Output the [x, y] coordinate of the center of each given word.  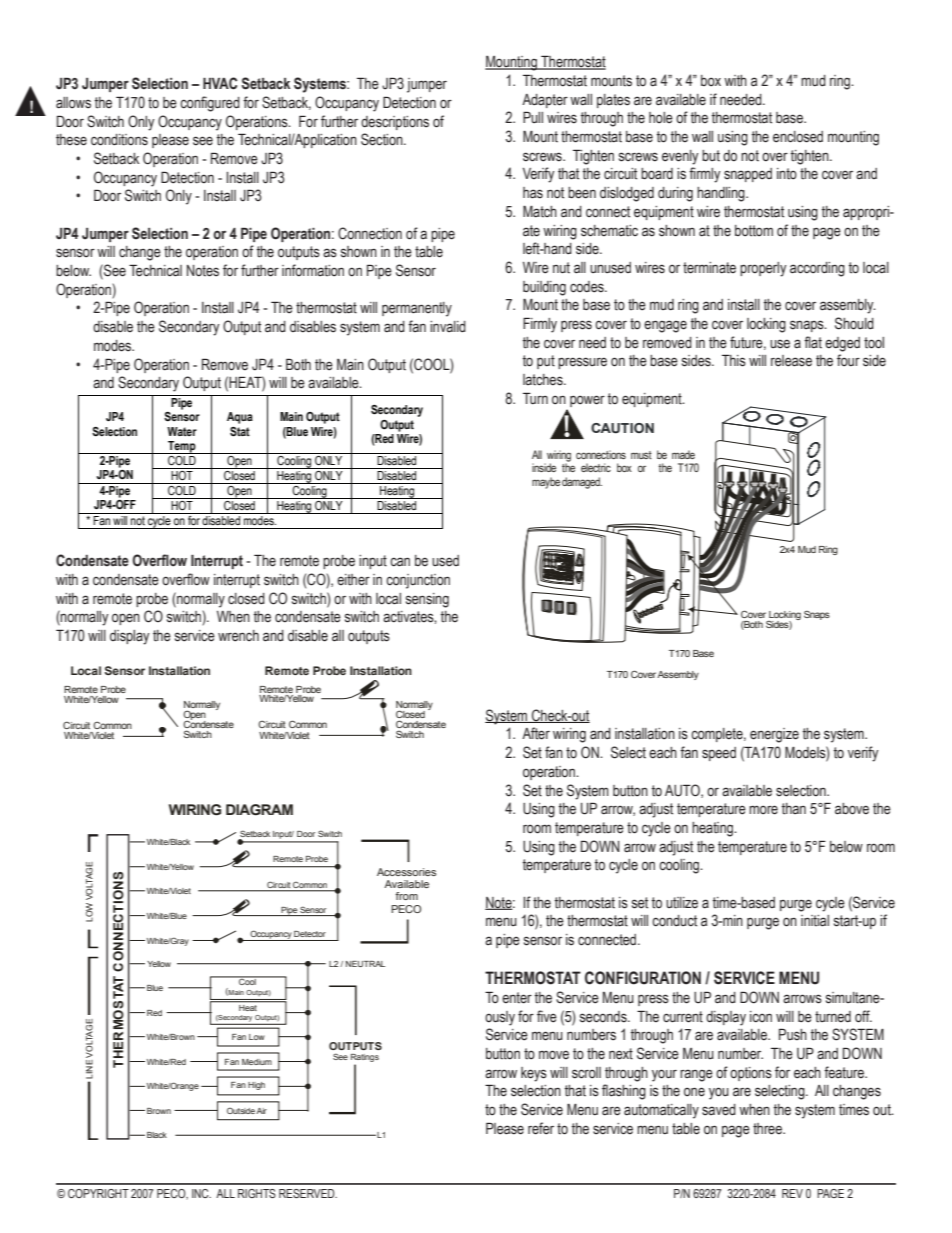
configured [210, 104]
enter [517, 998]
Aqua [240, 418]
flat [813, 342]
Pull [533, 117]
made [683, 454]
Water [182, 431]
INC [201, 1193]
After [536, 733]
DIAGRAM [259, 810]
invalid [448, 326]
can [400, 562]
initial [815, 921]
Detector [310, 934]
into [787, 174]
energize [774, 735]
